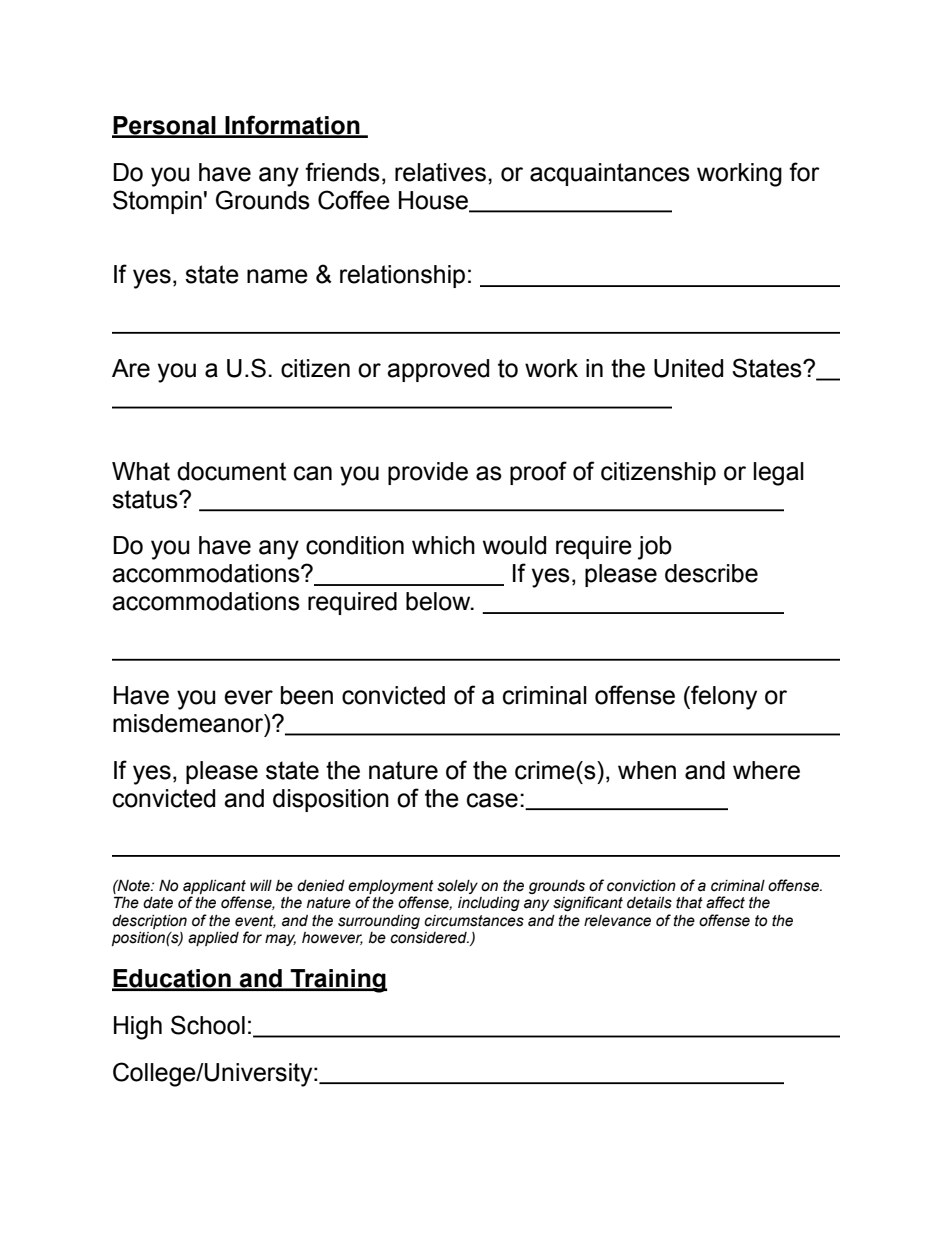 This screenshot has width=952, height=1233. Describe the element at coordinates (307, 695) in the screenshot. I see `been` at that location.
